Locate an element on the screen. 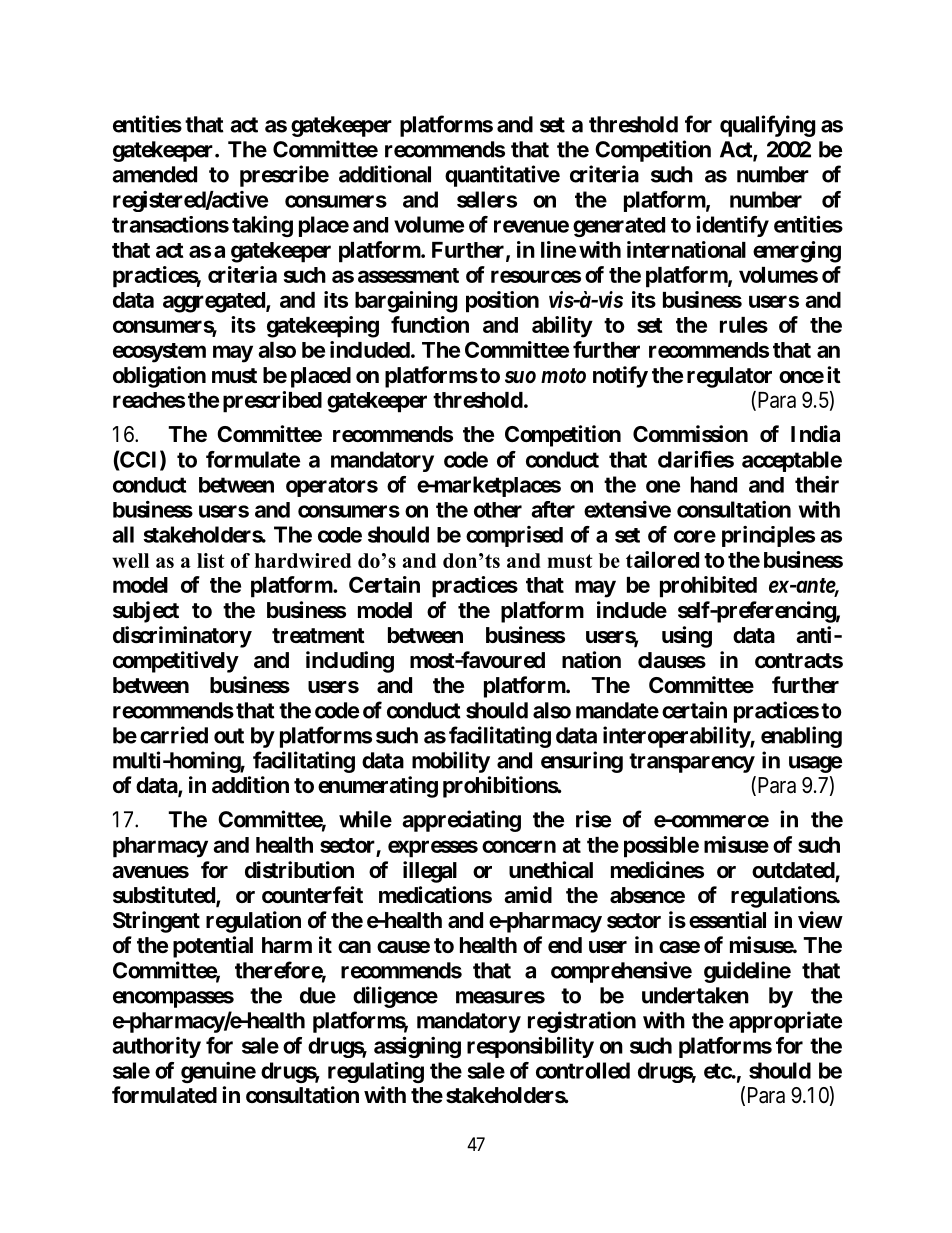 This screenshot has height=1233, width=952. amended is located at coordinates (155, 174).
